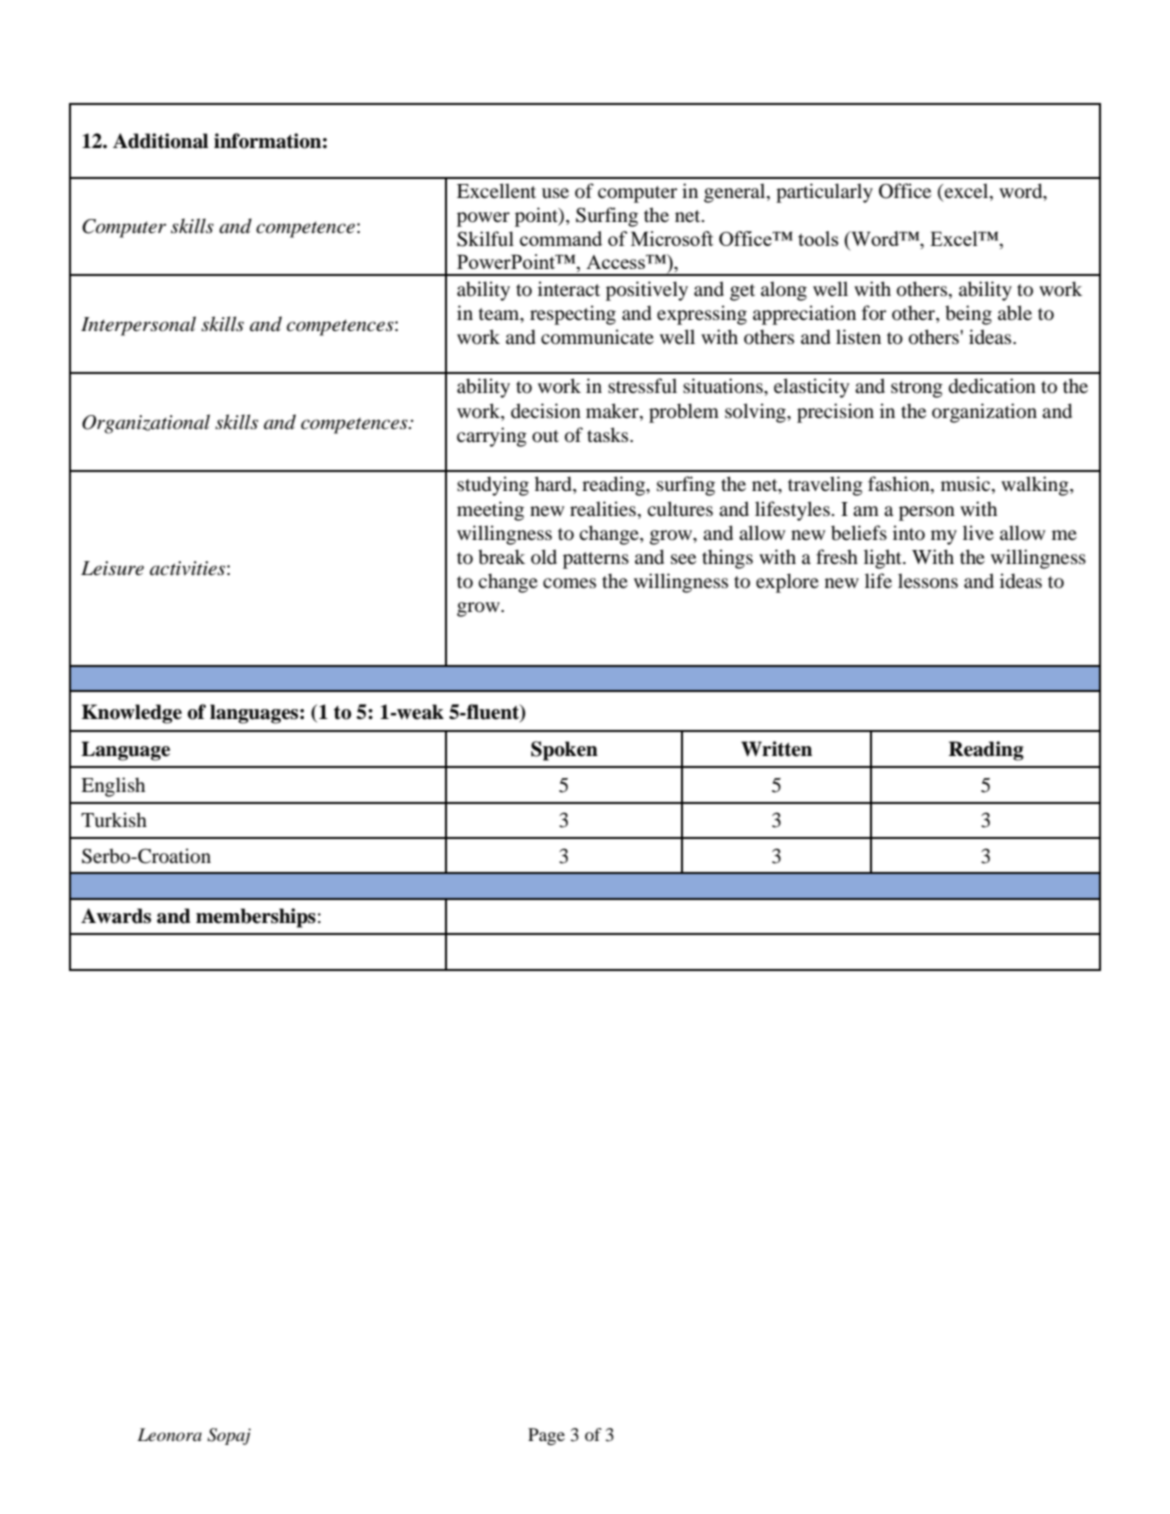 The height and width of the screenshot is (1514, 1170). Describe the element at coordinates (824, 193) in the screenshot. I see `particularly` at that location.
